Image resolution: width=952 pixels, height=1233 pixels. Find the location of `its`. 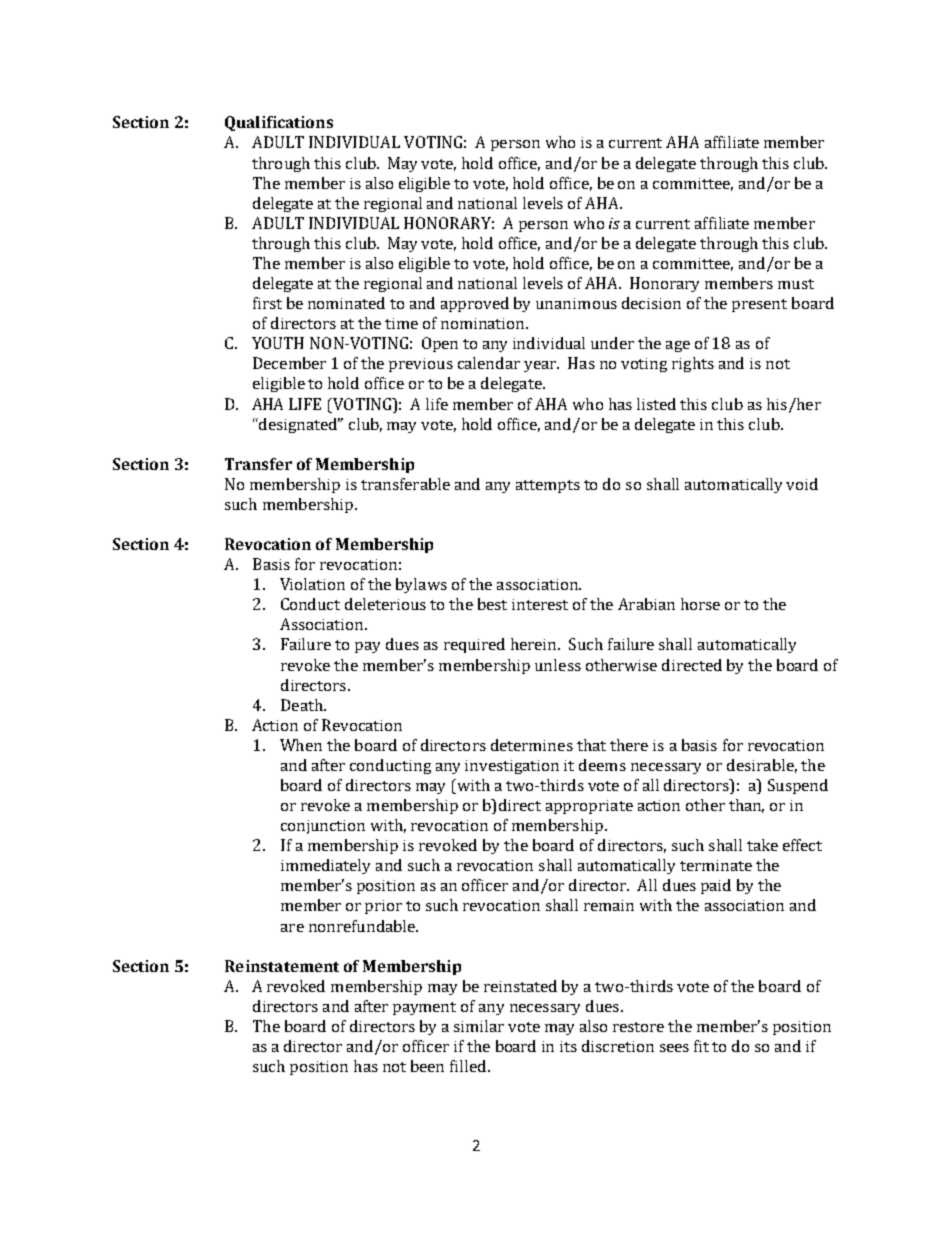

its is located at coordinates (568, 1046).
